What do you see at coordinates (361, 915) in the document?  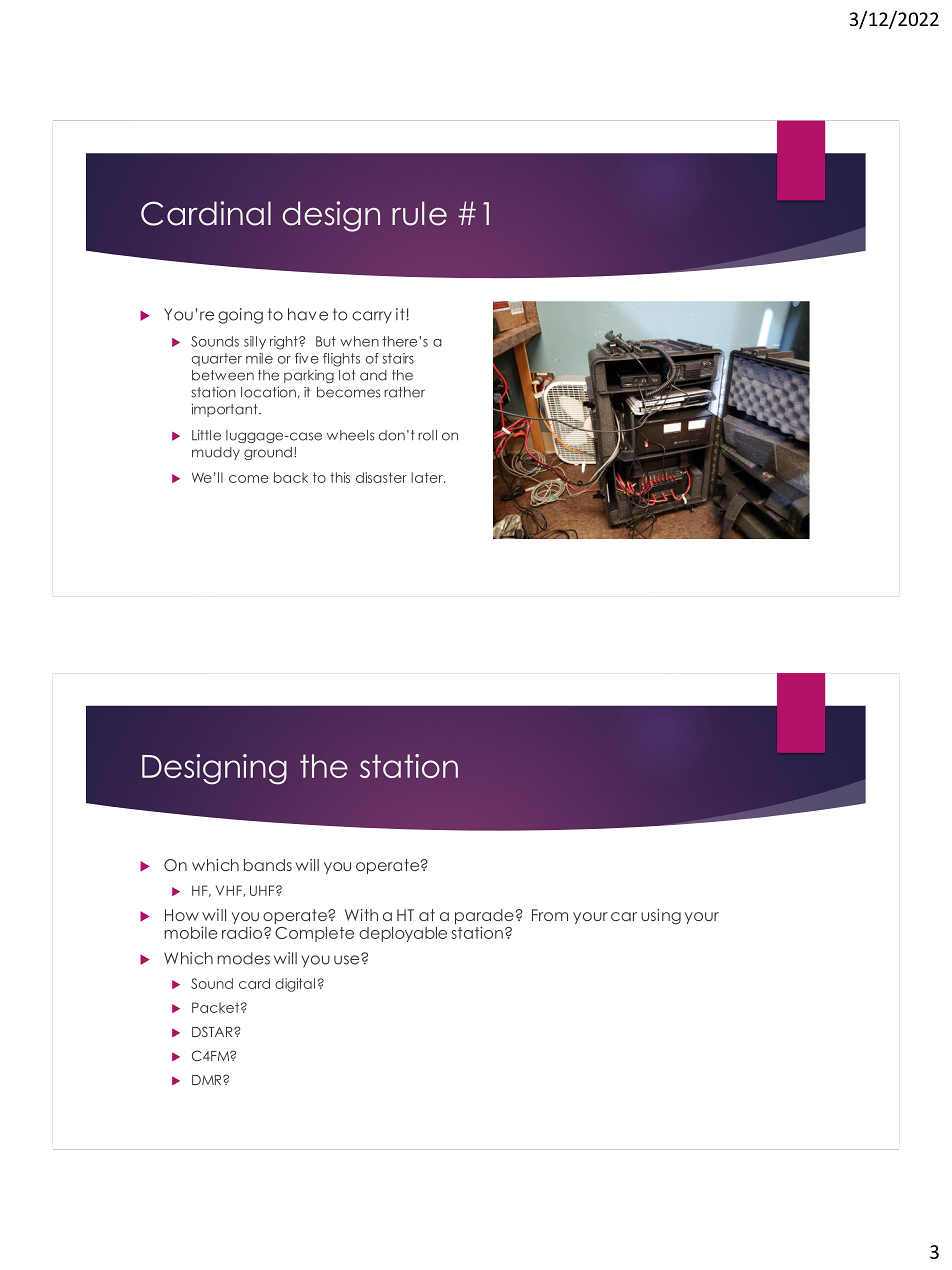 I see `With` at bounding box center [361, 915].
